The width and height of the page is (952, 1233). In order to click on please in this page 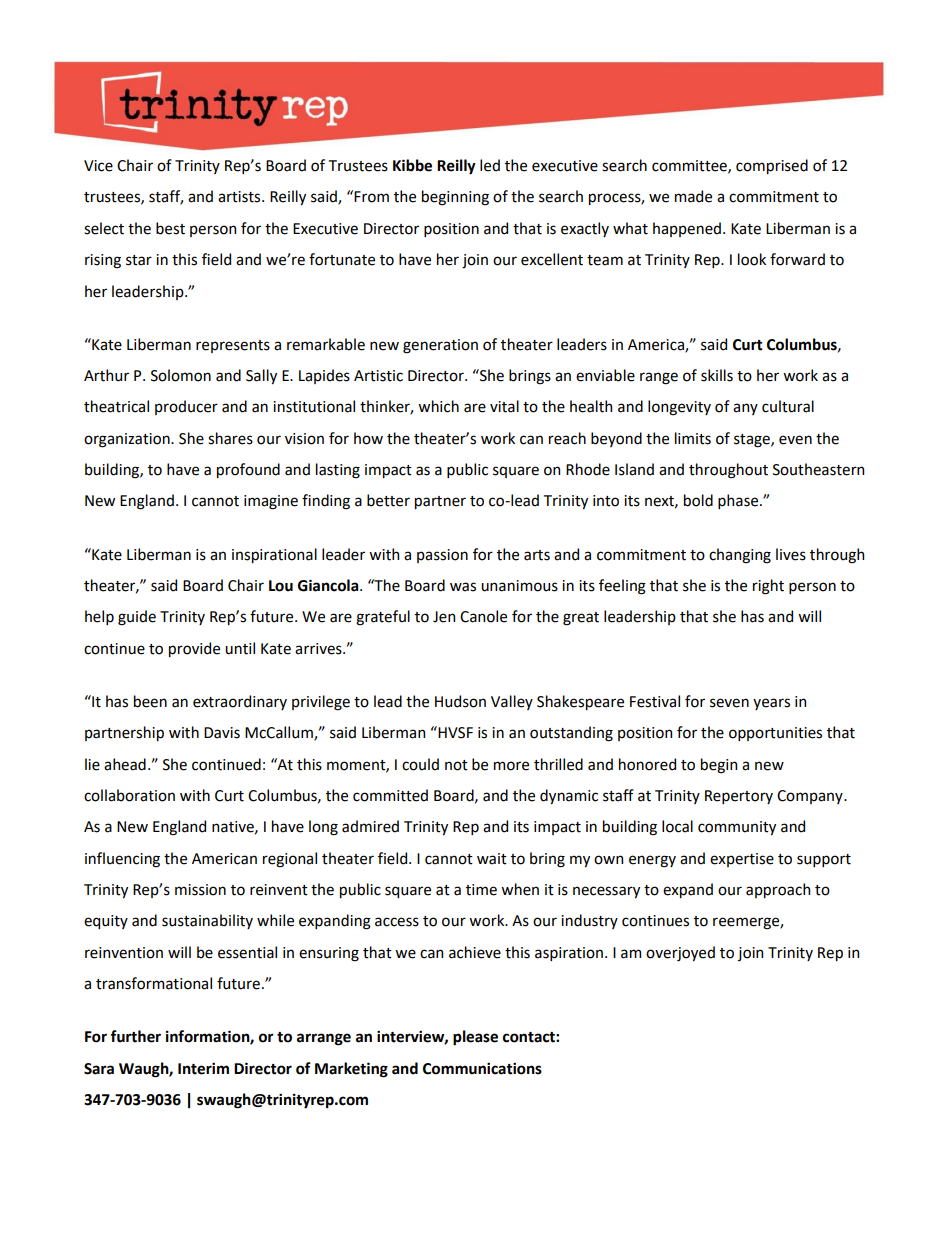, I will do `click(475, 1038)`.
